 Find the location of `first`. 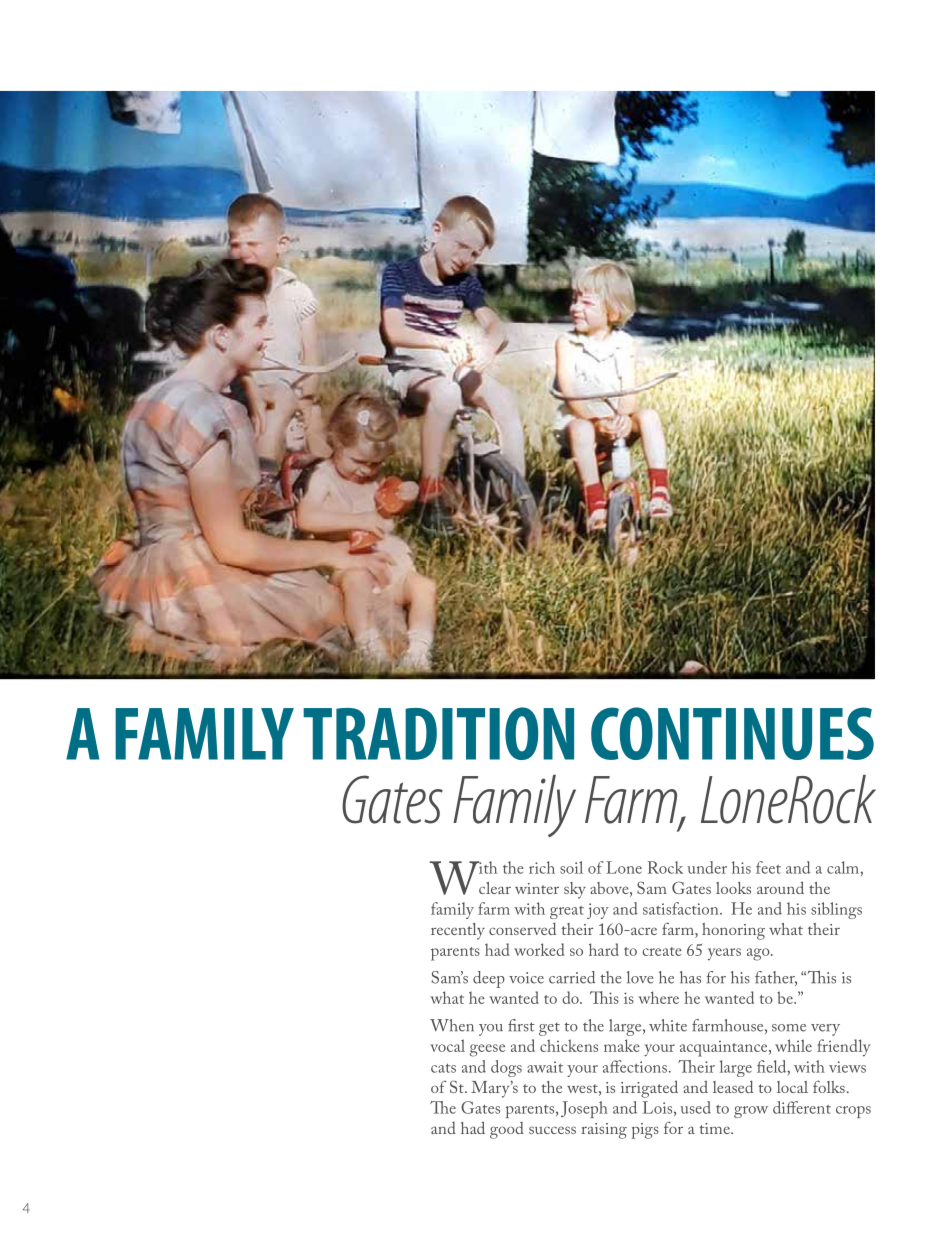

first is located at coordinates (521, 1025).
